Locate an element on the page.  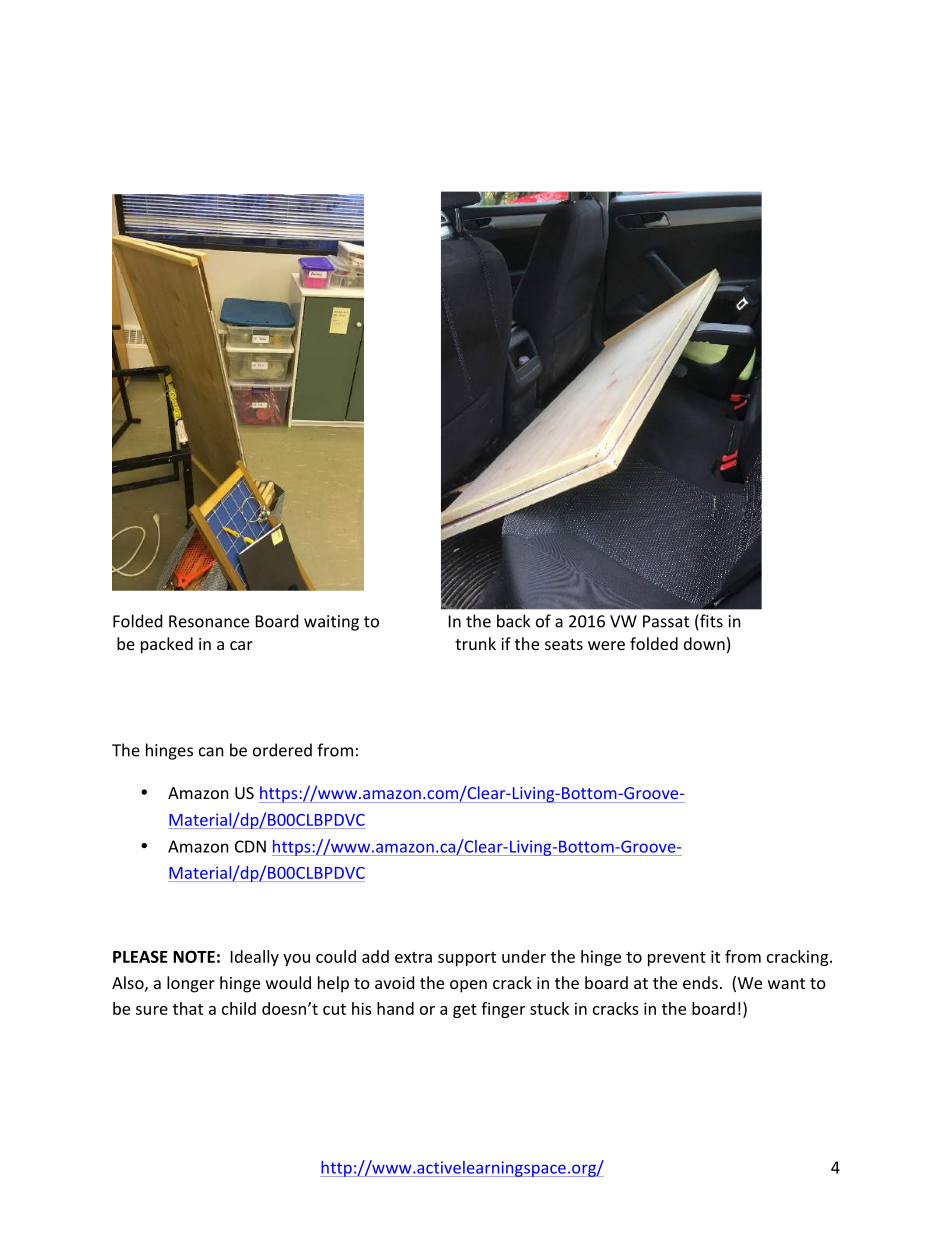
ends is located at coordinates (700, 982).
